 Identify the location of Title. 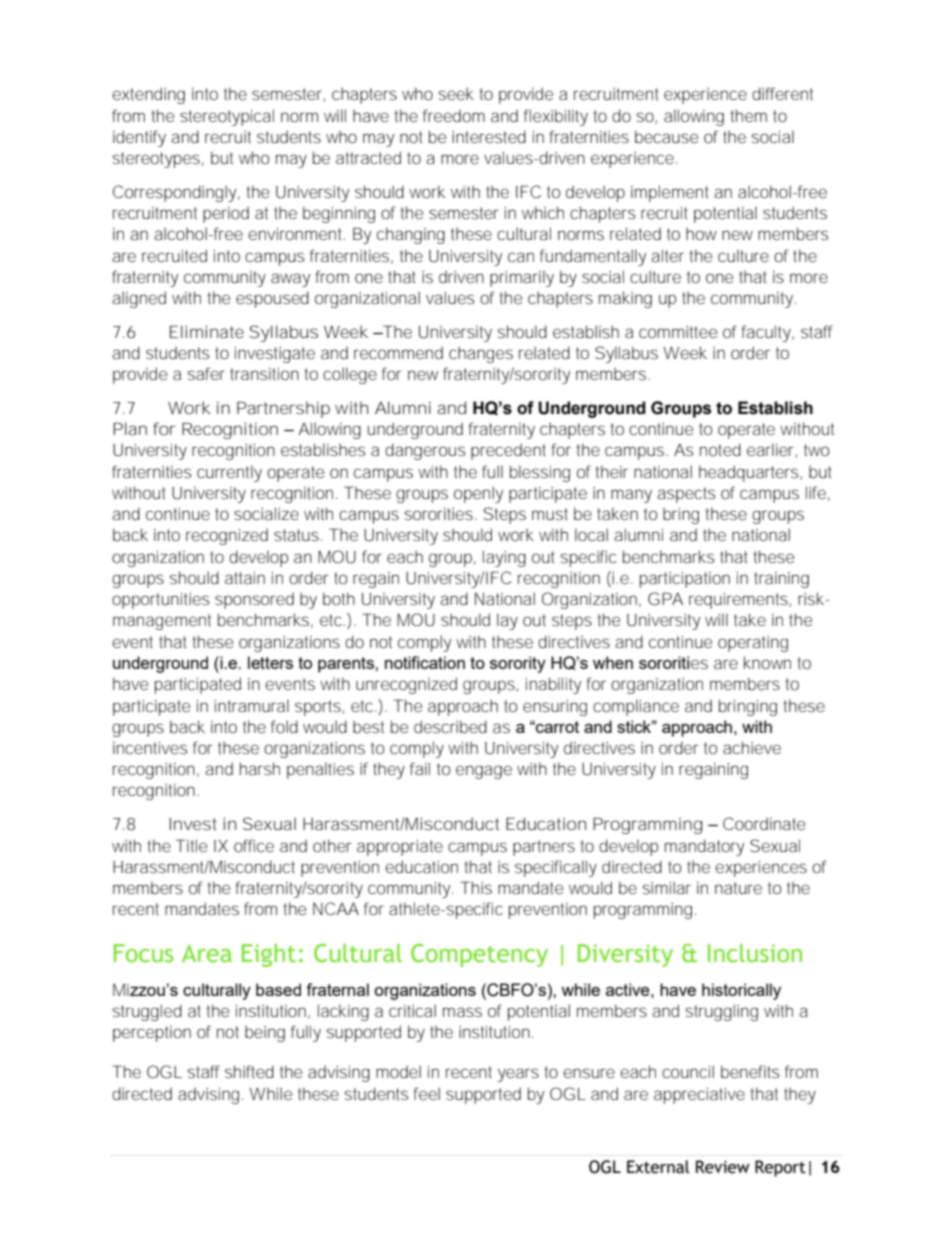
(191, 845).
